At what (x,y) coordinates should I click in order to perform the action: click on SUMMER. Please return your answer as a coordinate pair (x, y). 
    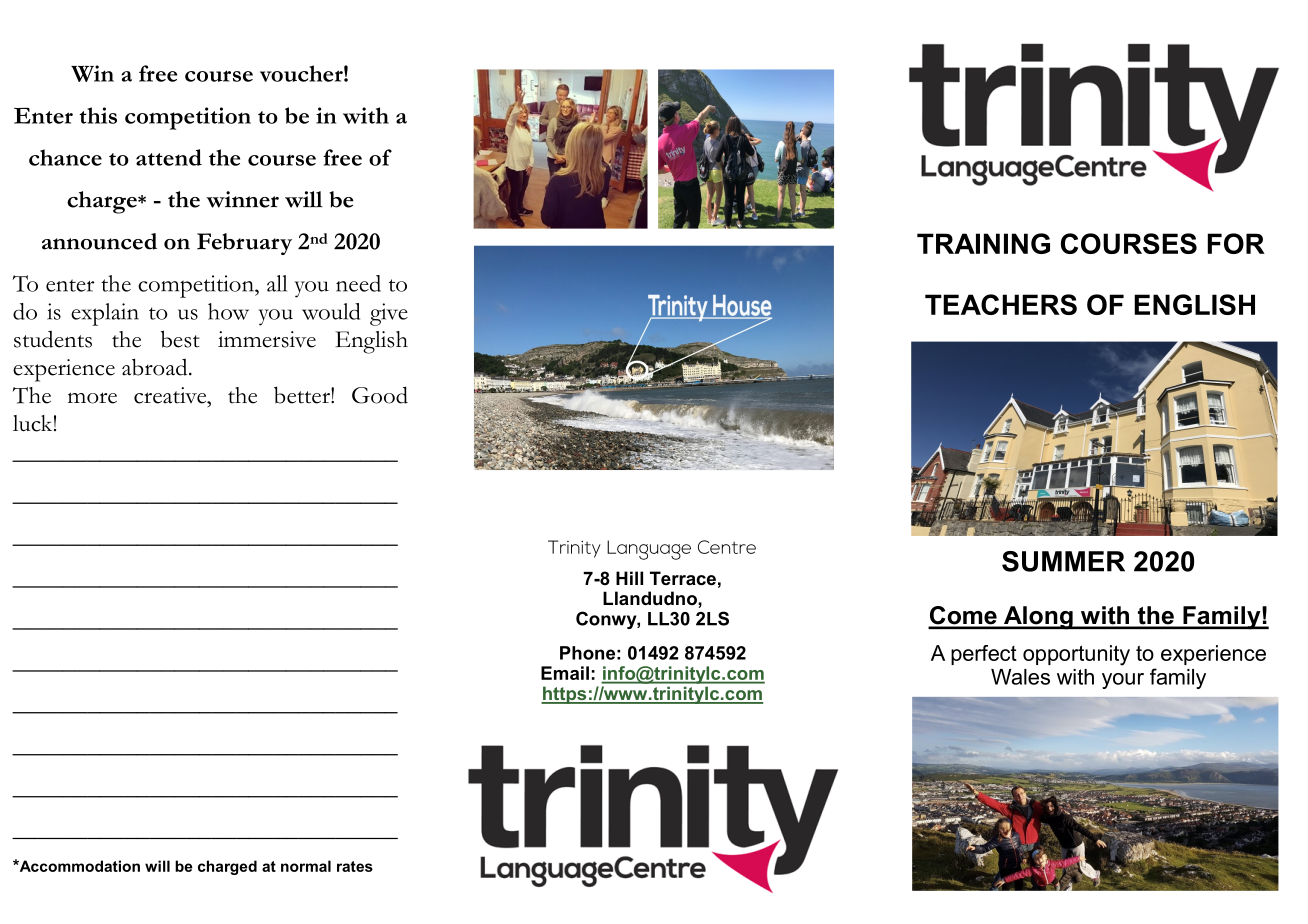
    Looking at the image, I should click on (1063, 561).
